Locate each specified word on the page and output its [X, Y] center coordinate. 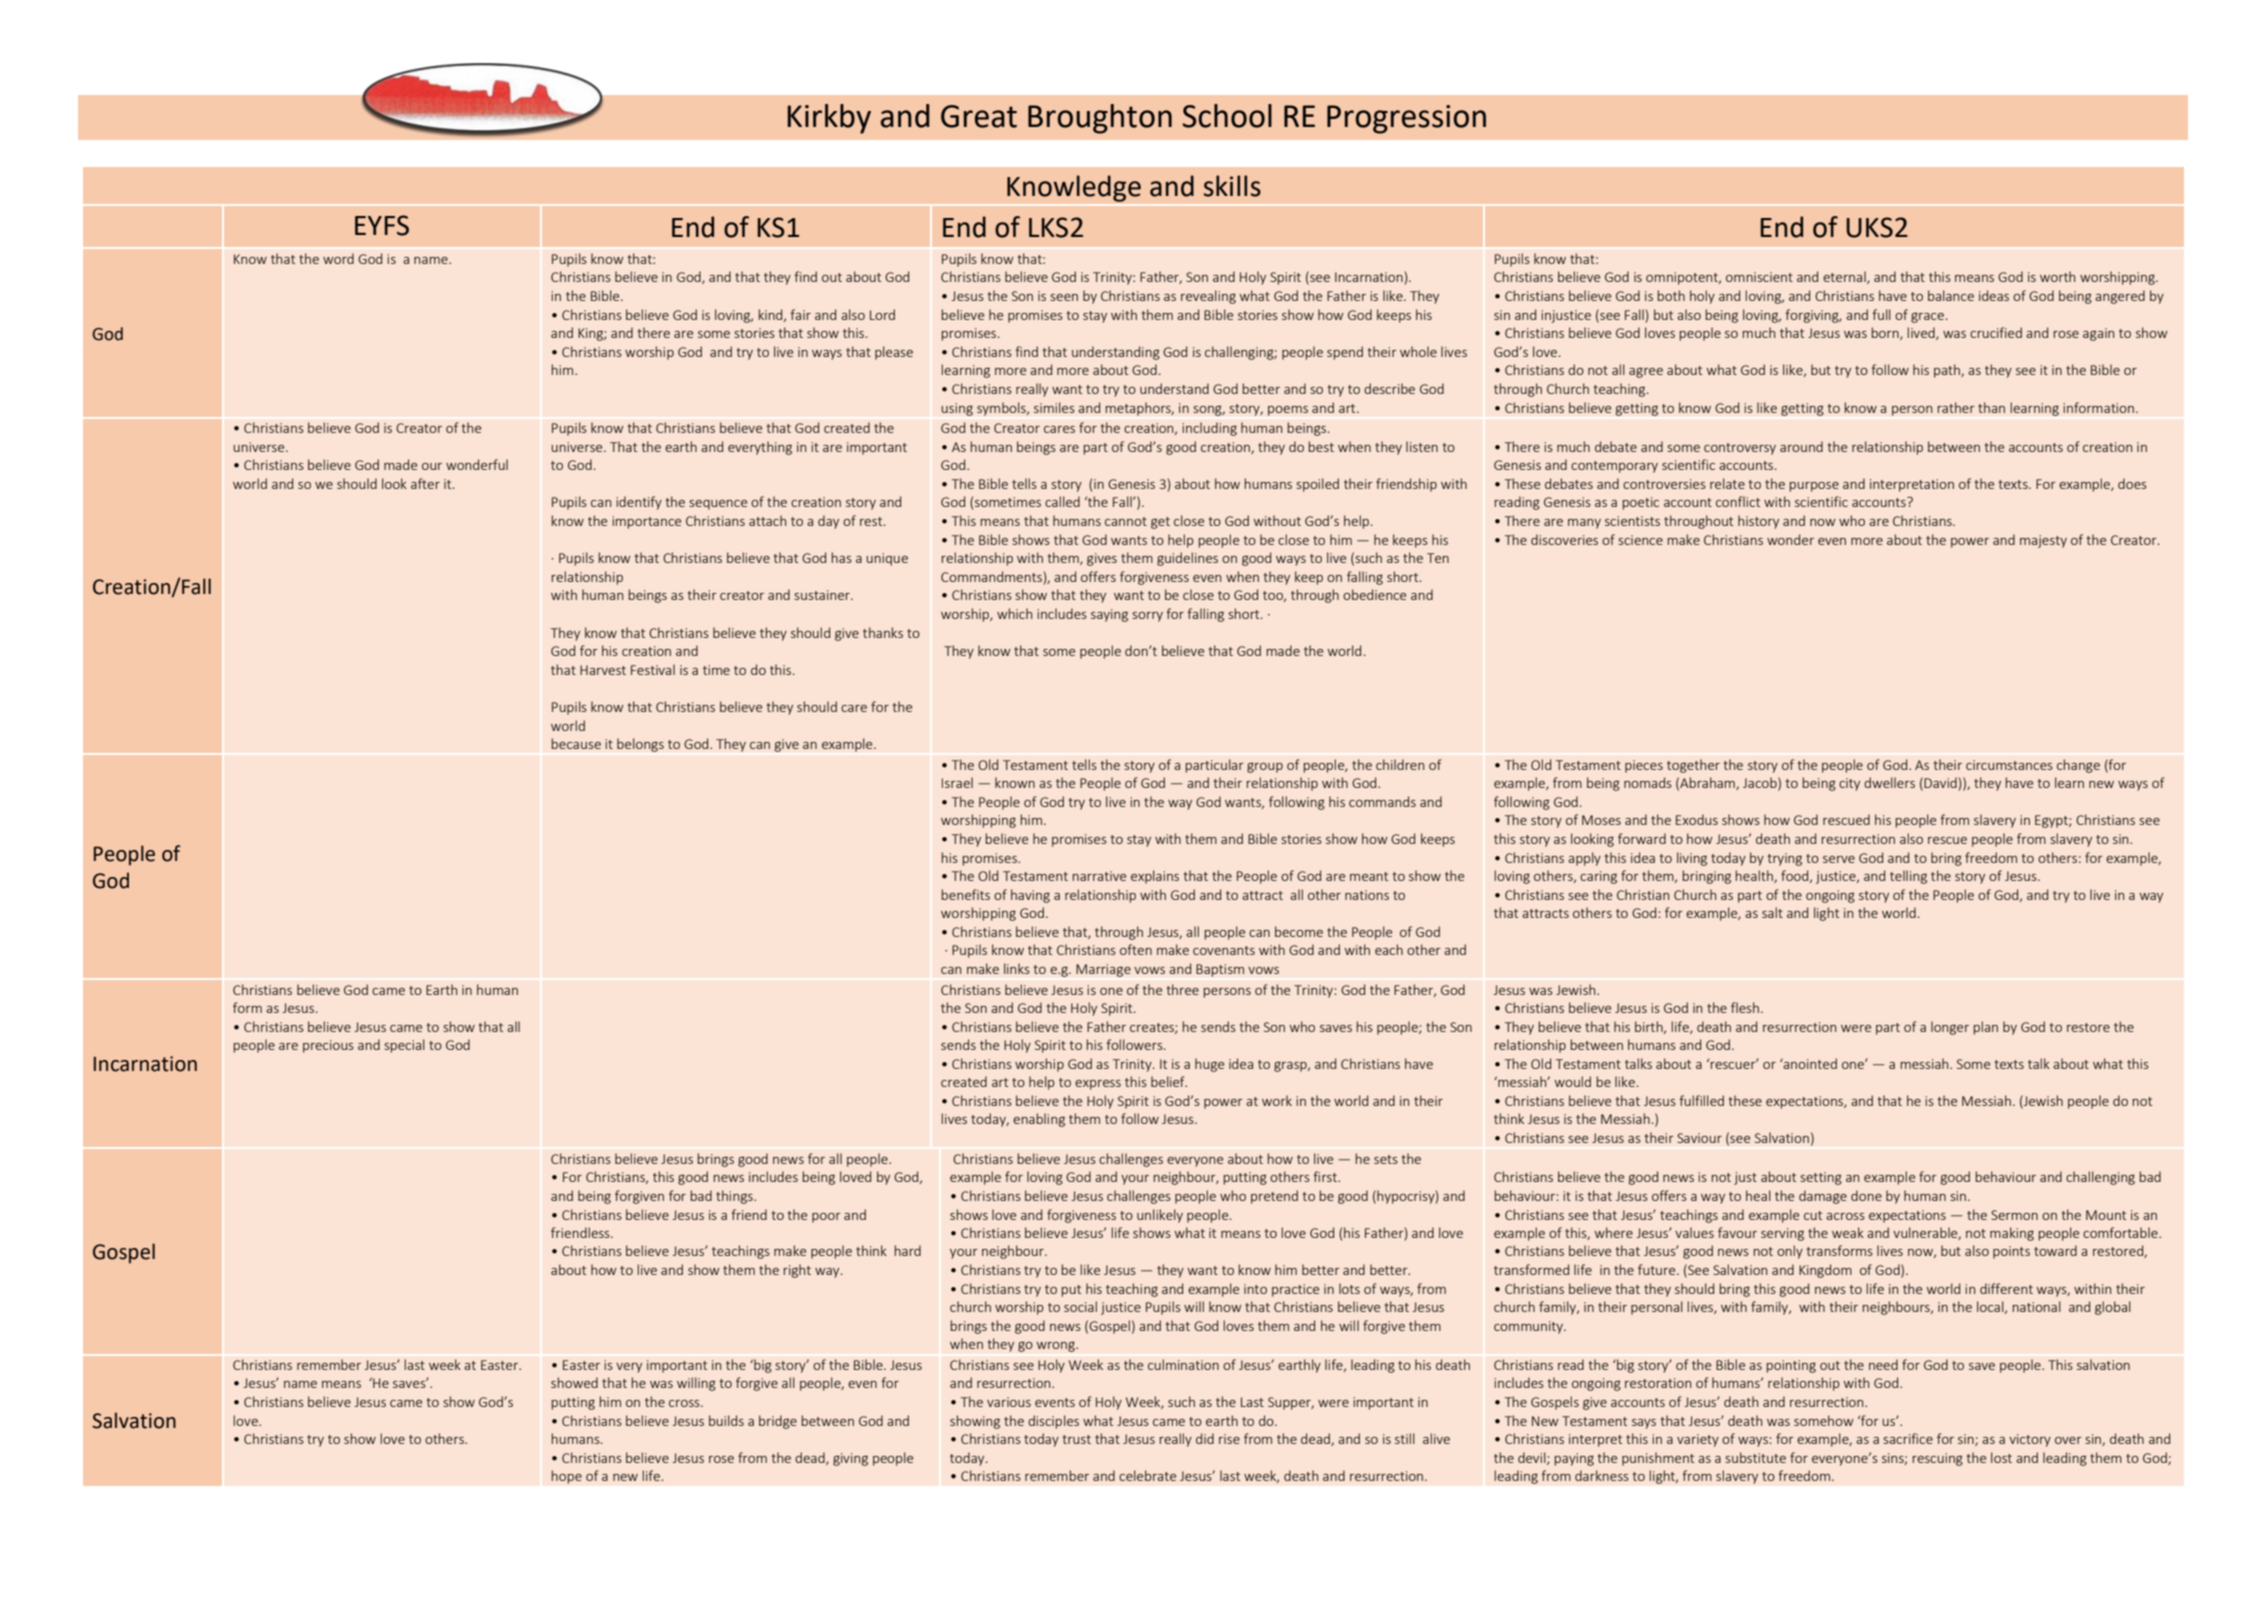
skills [1232, 186]
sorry [1148, 617]
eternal [1845, 277]
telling [1908, 877]
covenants [1224, 950]
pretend [1274, 1197]
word [338, 258]
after [425, 483]
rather [1956, 407]
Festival [653, 669]
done [1866, 1195]
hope [566, 1477]
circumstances [2009, 765]
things [735, 1197]
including [1209, 429]
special [405, 1046]
